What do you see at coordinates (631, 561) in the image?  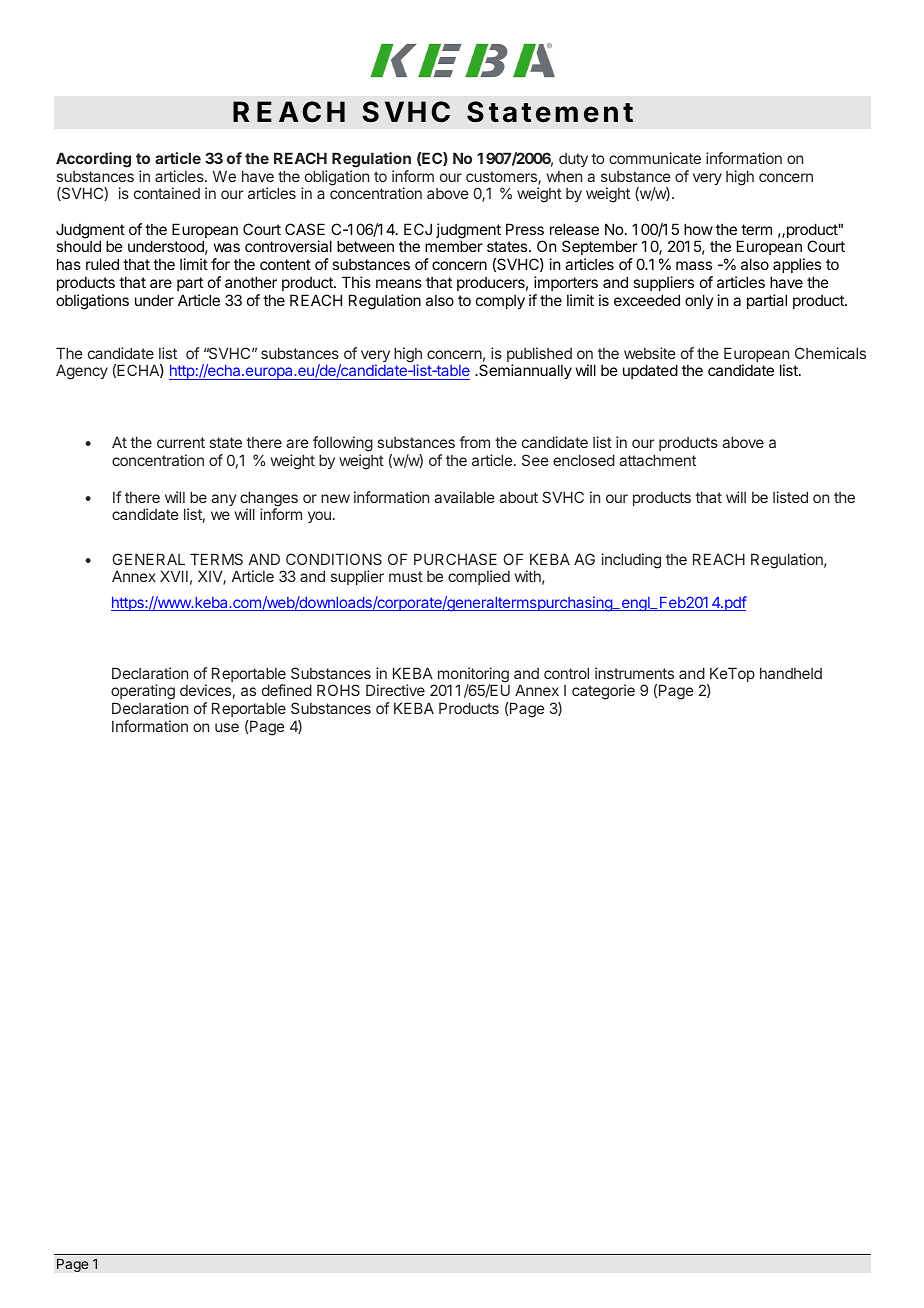 I see `including` at bounding box center [631, 561].
